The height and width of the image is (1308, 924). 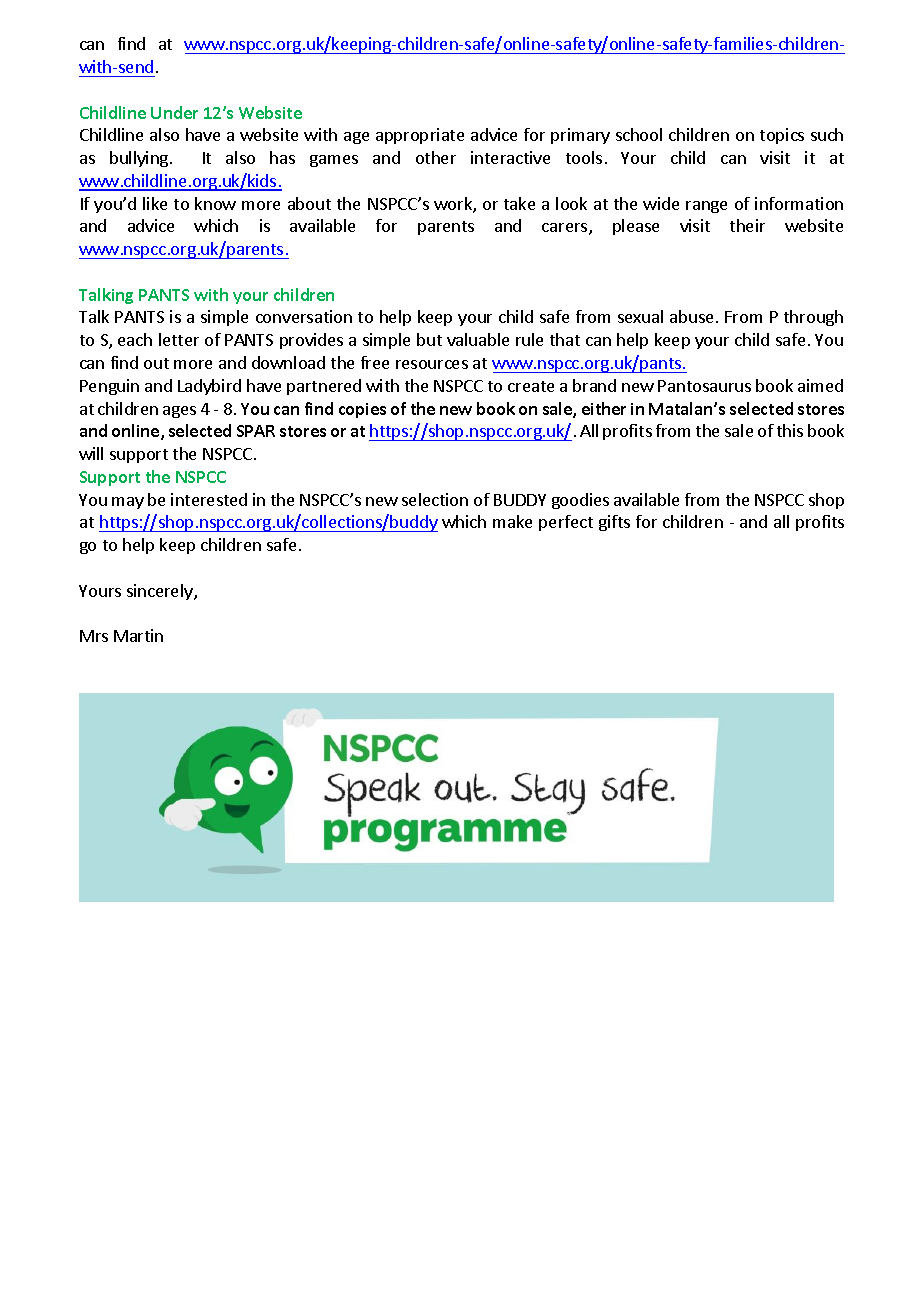 I want to click on Under, so click(x=174, y=112).
